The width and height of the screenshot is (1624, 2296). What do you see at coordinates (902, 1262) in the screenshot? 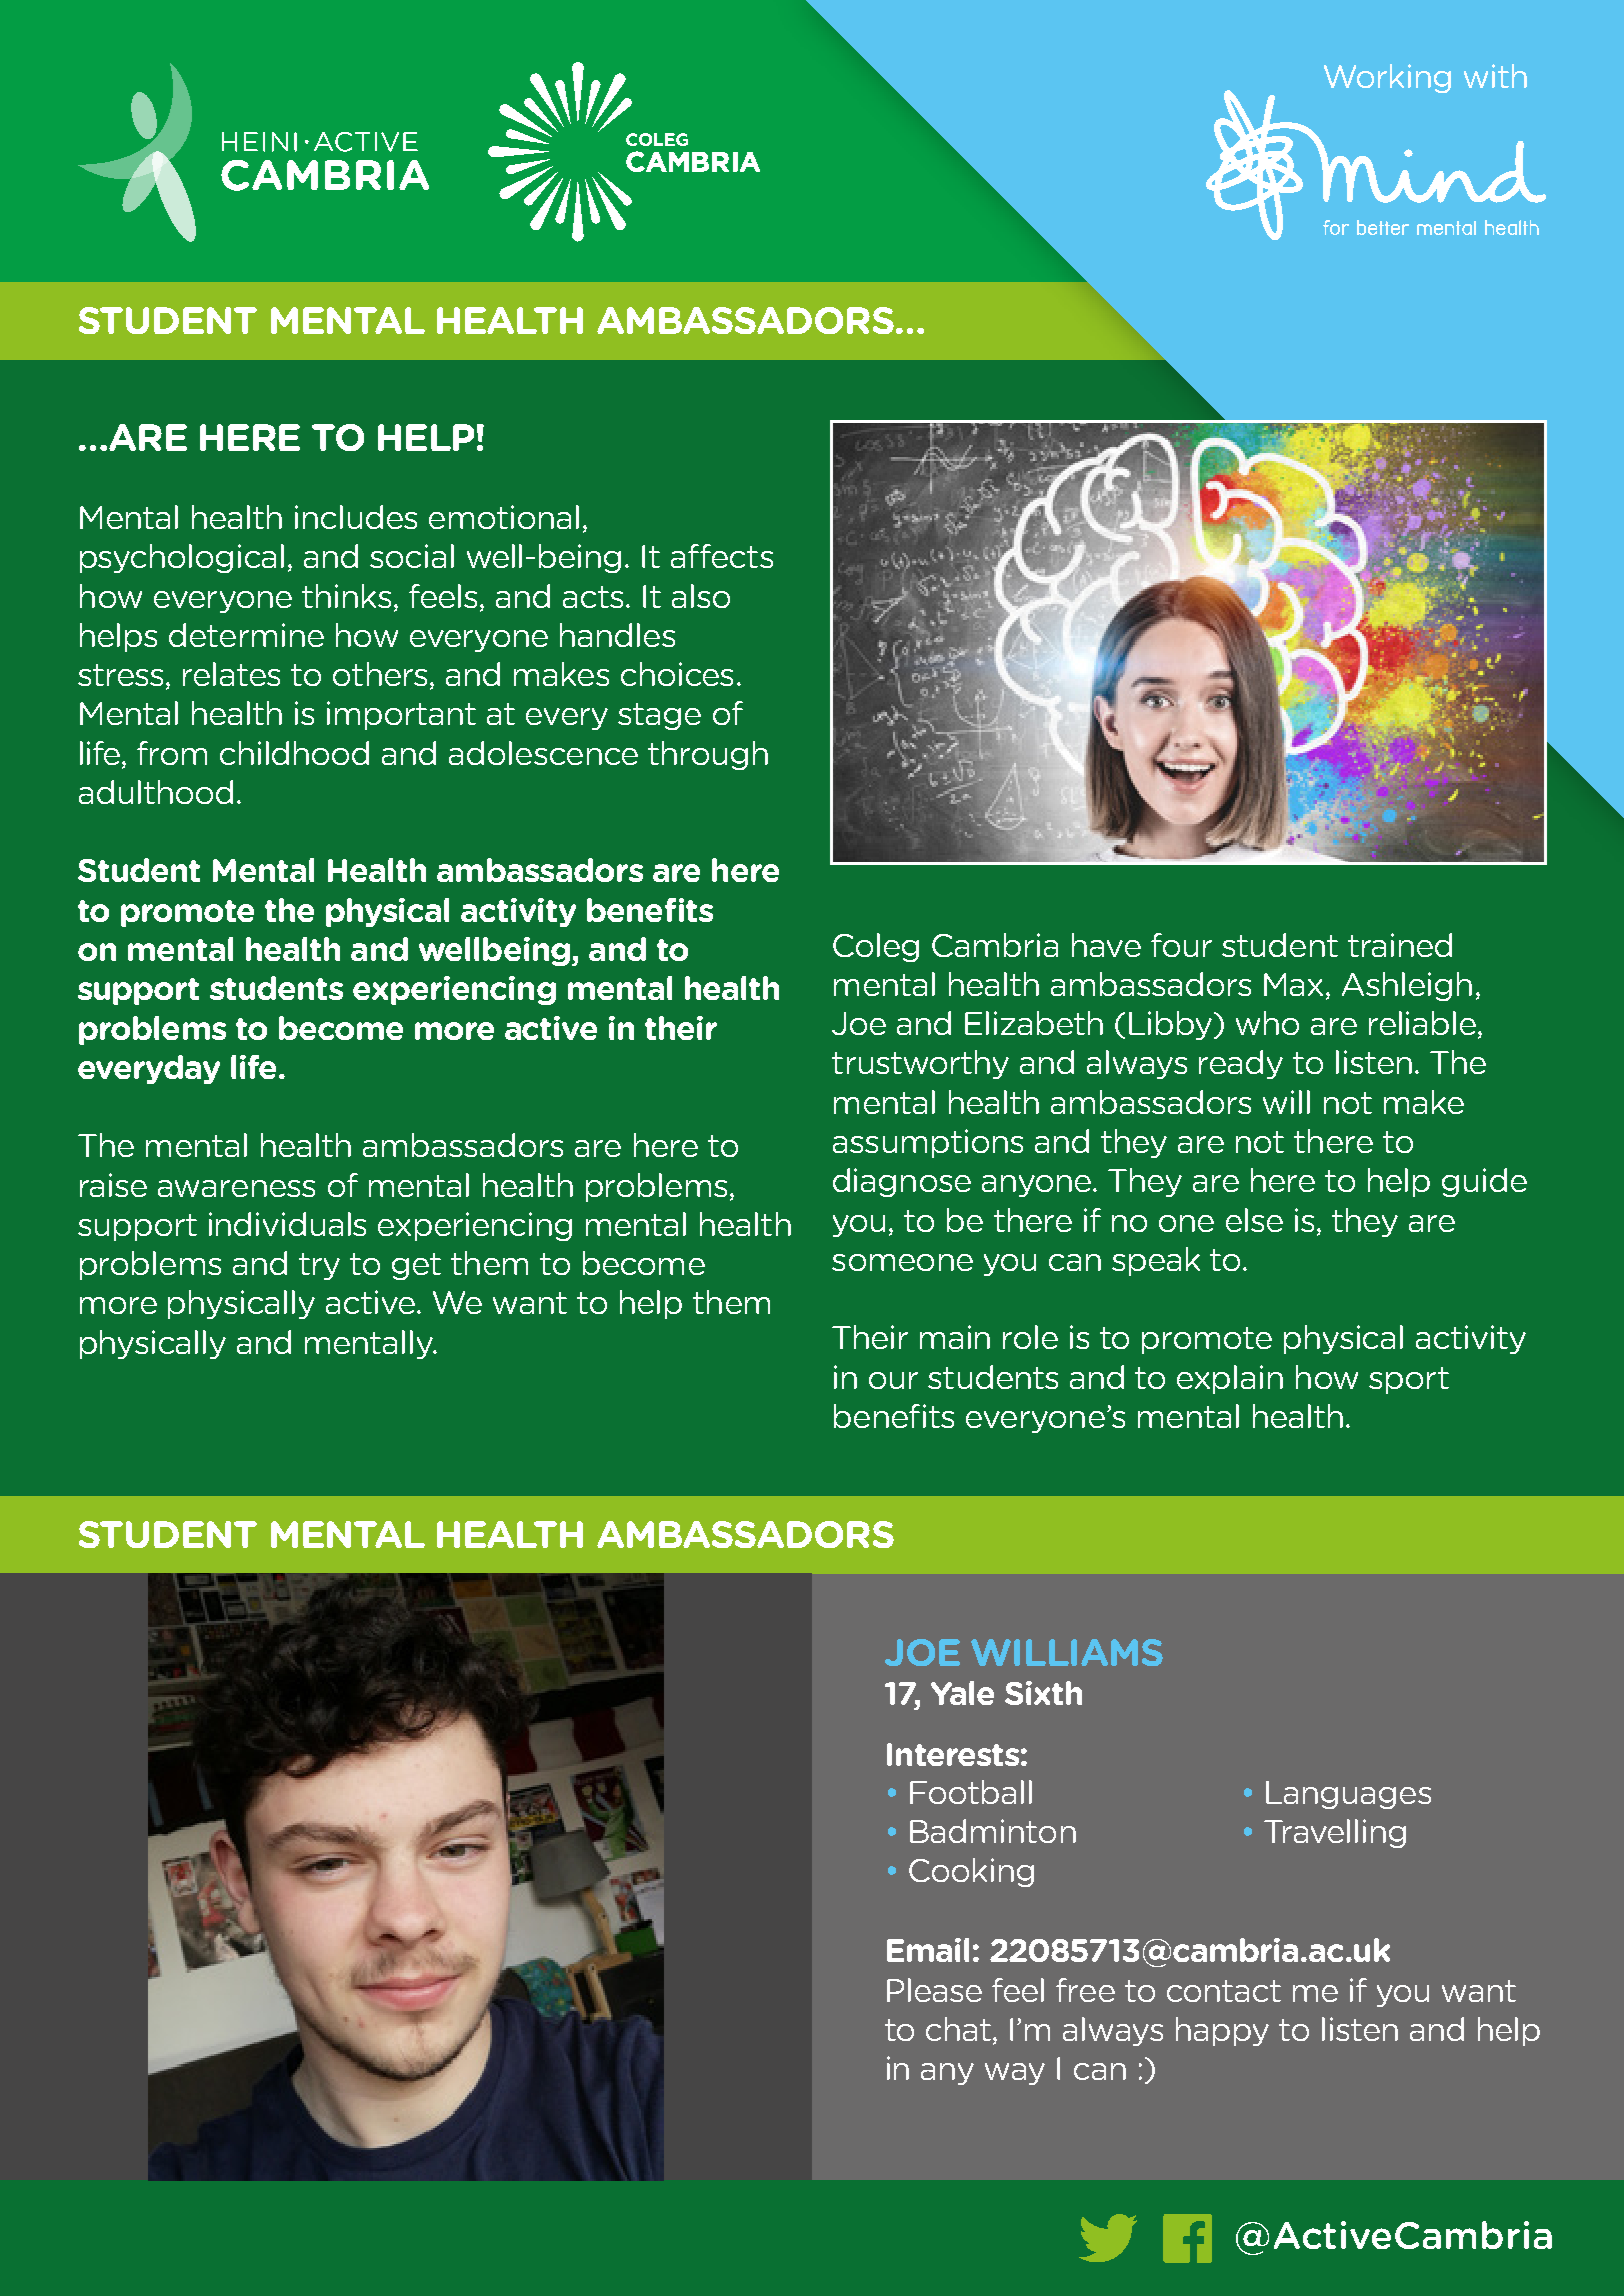
I see `someone` at bounding box center [902, 1262].
